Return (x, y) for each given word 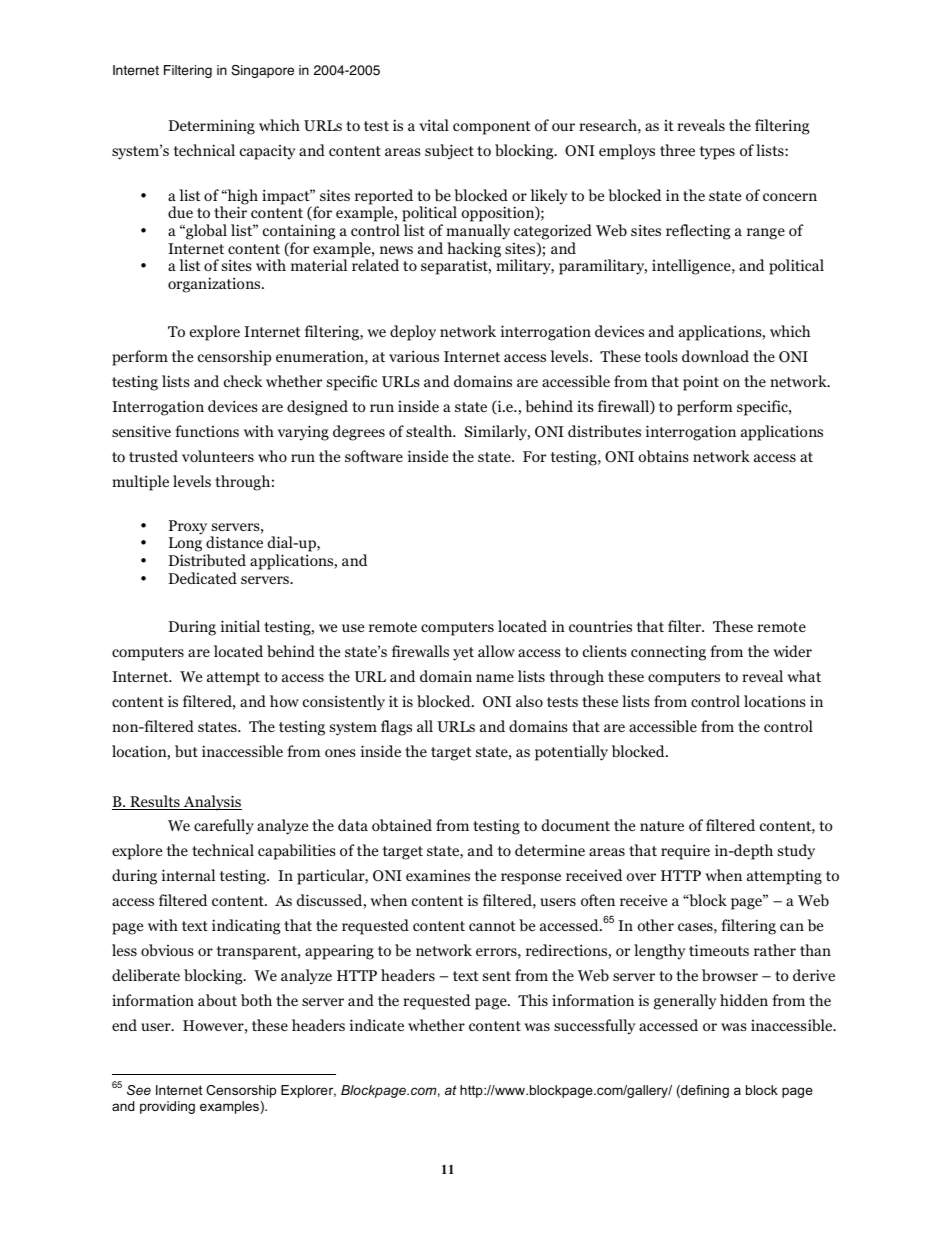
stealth (430, 431)
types (717, 153)
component (492, 128)
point (701, 383)
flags (396, 728)
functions (207, 431)
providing (167, 1107)
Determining (212, 127)
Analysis (211, 803)
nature (662, 826)
